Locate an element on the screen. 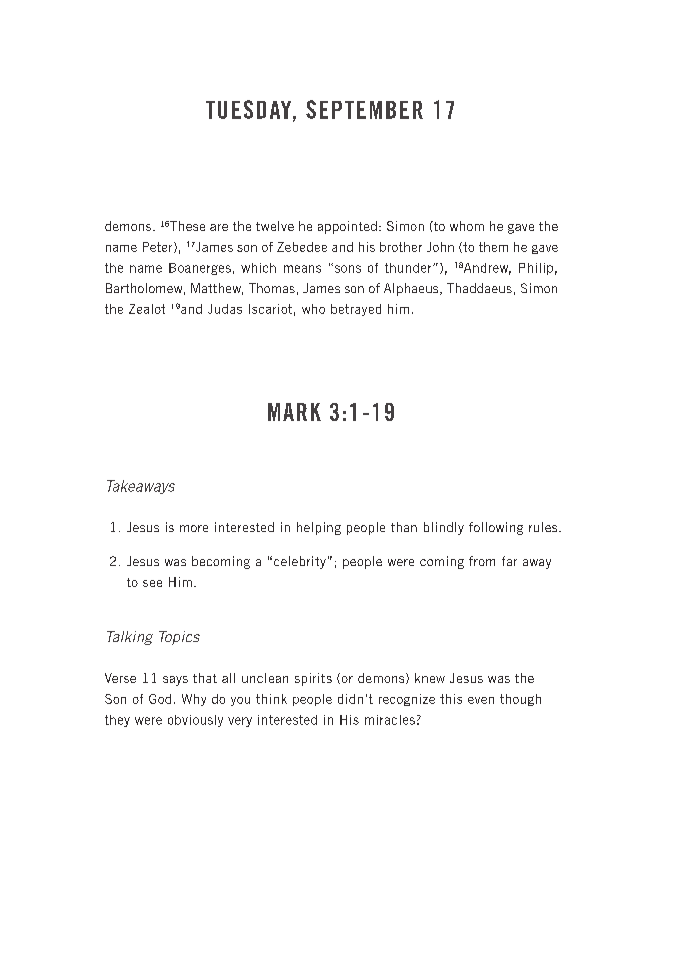  them is located at coordinates (493, 247).
